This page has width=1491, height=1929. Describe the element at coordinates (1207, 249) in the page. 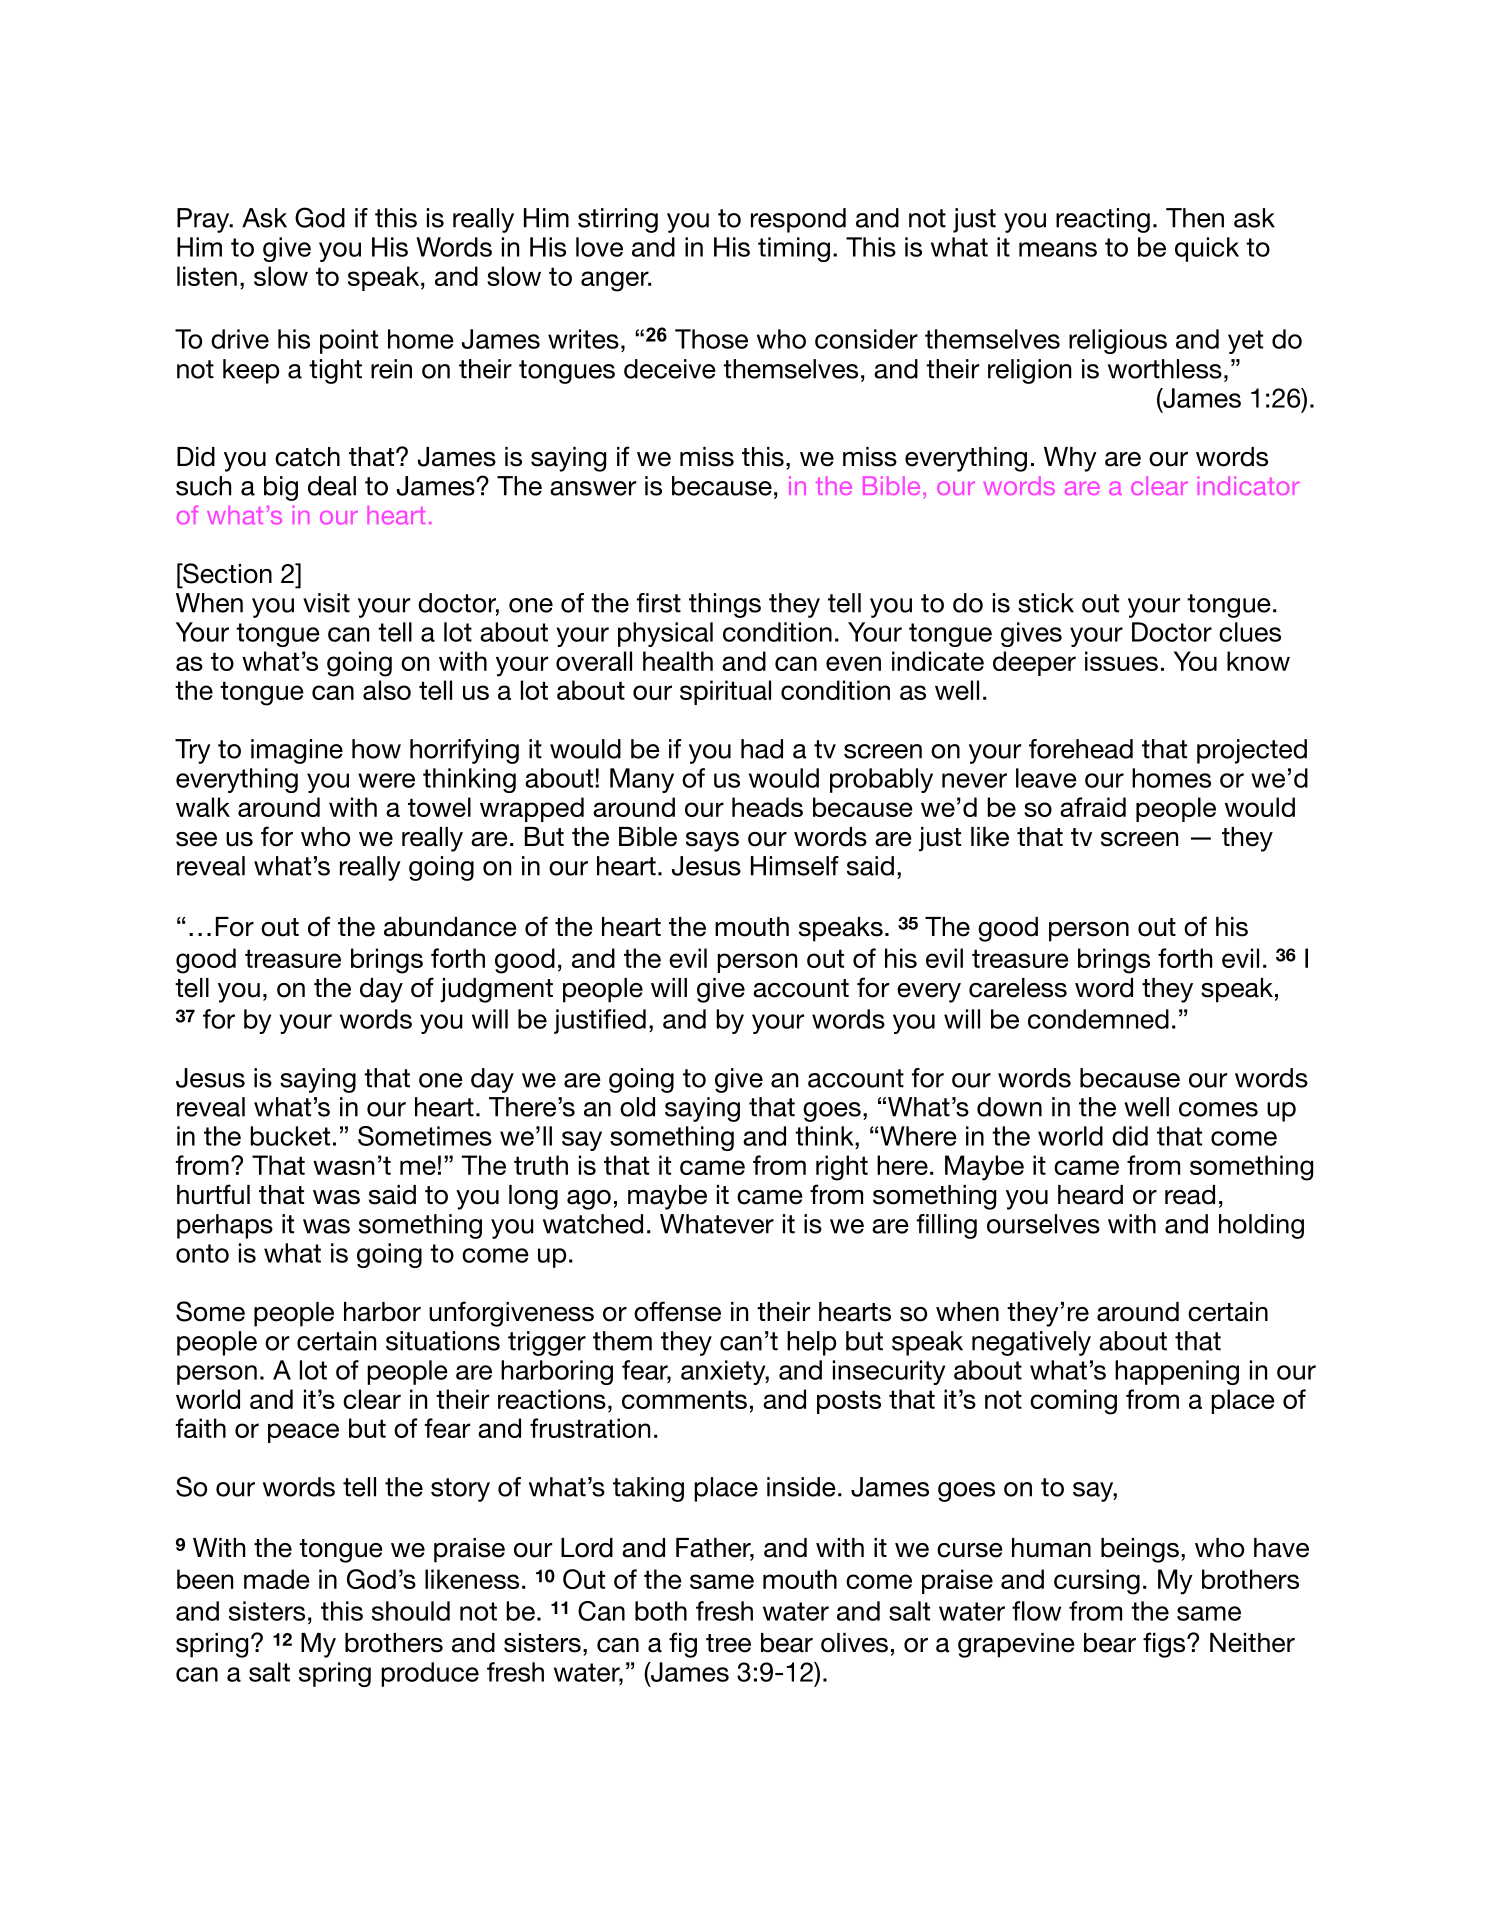

I see `quick` at that location.
